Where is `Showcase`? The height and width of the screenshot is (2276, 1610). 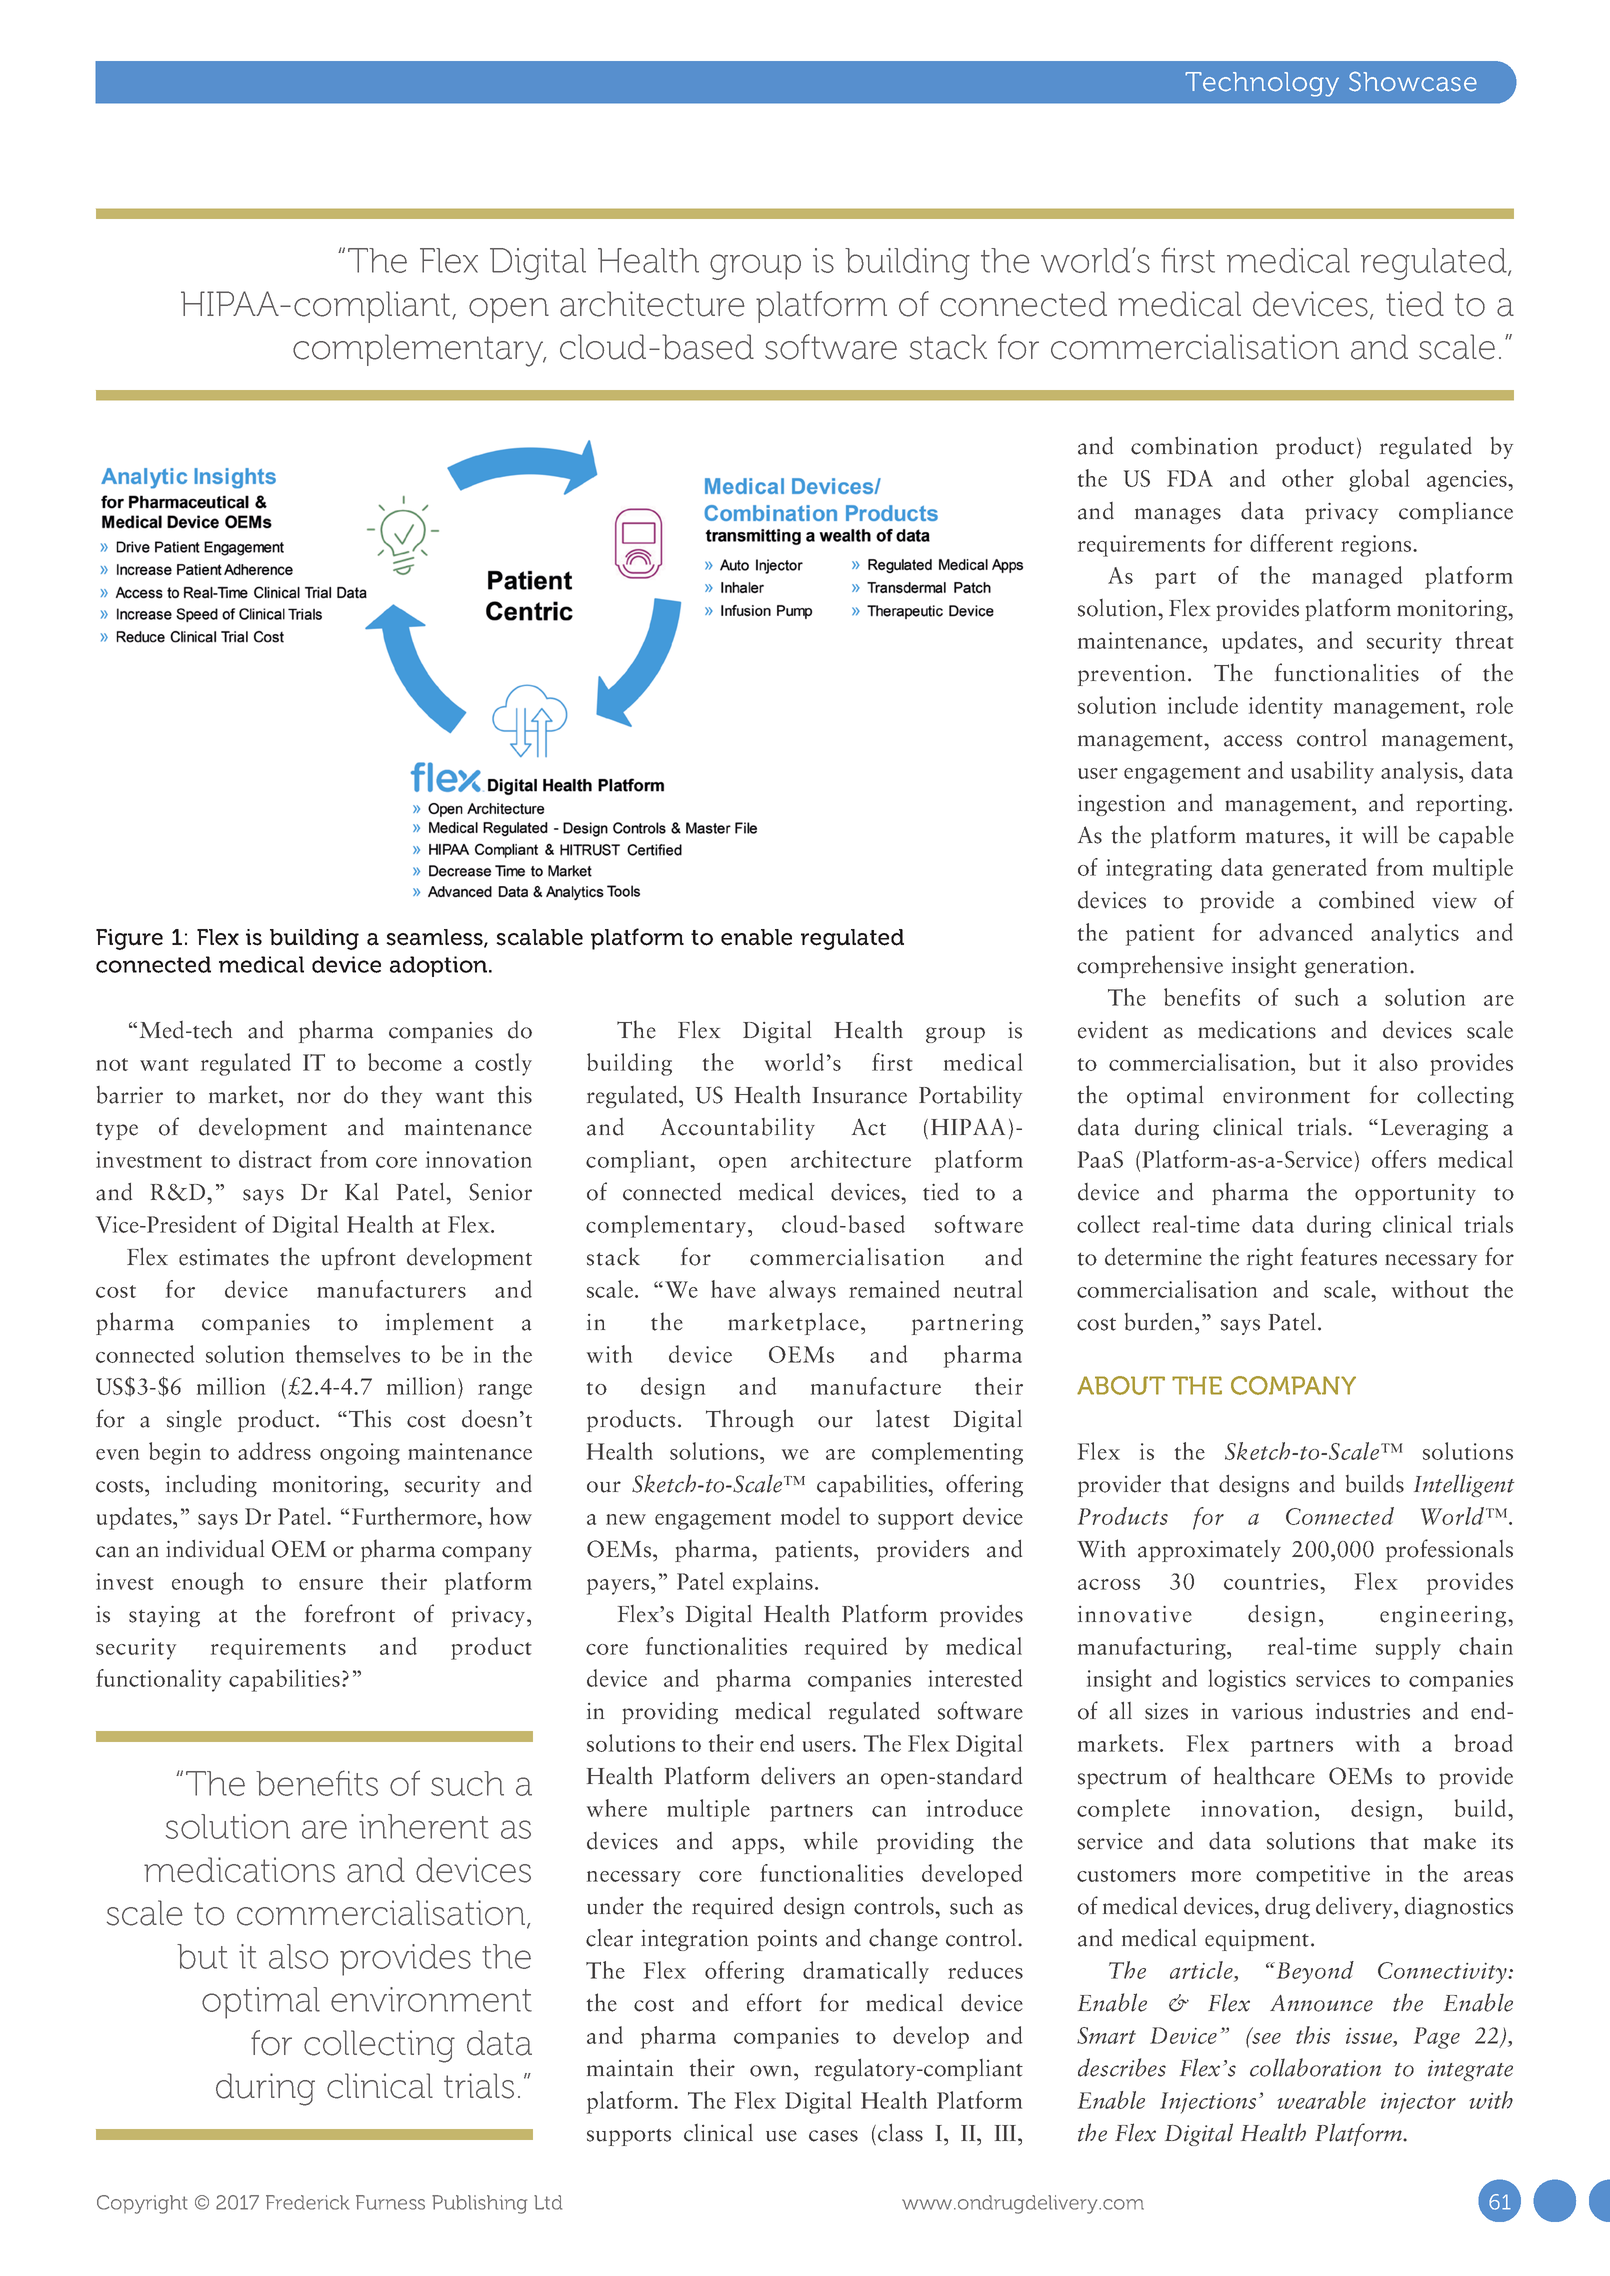 Showcase is located at coordinates (1413, 81).
